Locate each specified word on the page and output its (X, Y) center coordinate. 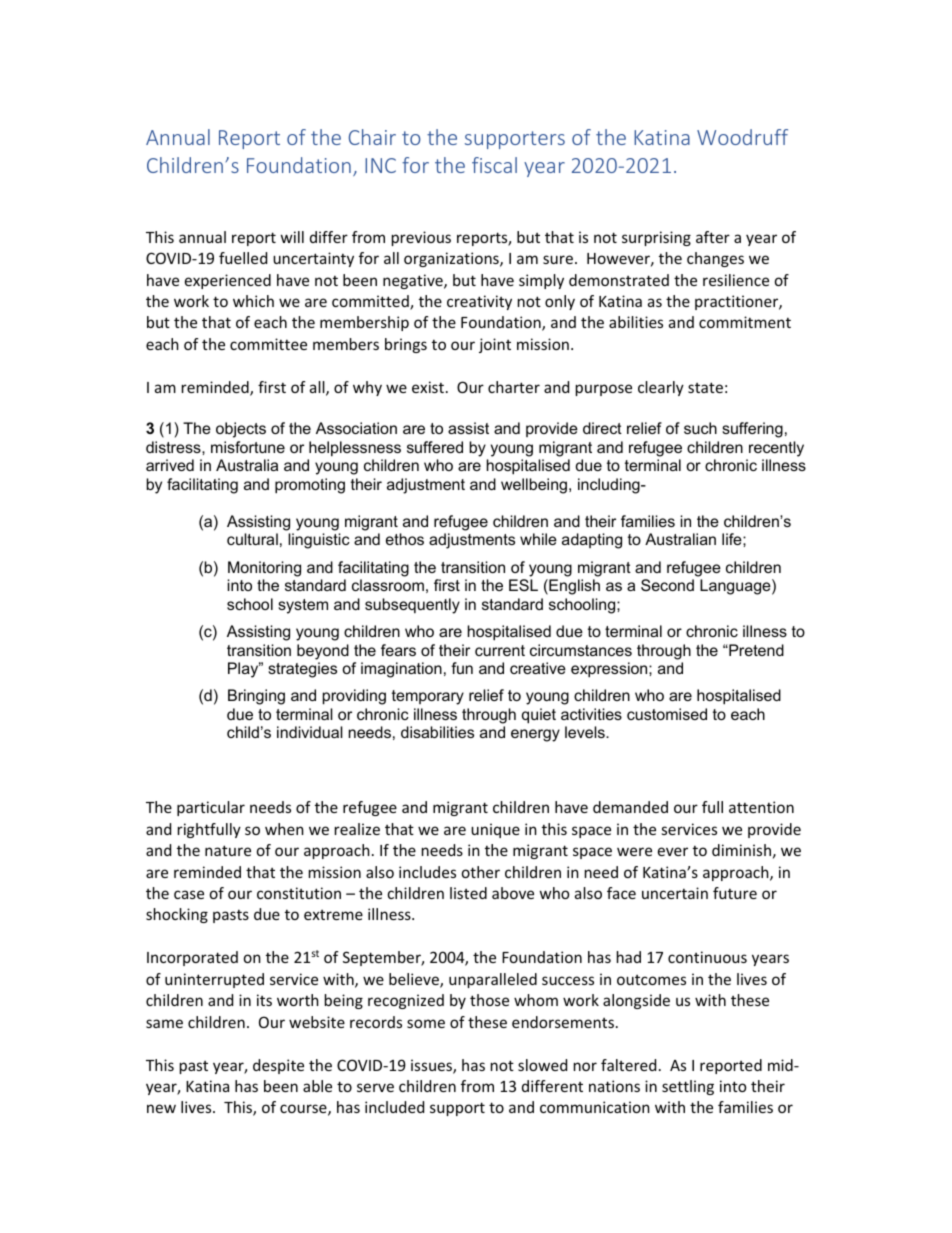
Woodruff (742, 137)
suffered (435, 447)
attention (761, 807)
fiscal (494, 165)
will (292, 237)
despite (278, 1066)
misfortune (248, 447)
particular (211, 808)
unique (495, 830)
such (700, 428)
